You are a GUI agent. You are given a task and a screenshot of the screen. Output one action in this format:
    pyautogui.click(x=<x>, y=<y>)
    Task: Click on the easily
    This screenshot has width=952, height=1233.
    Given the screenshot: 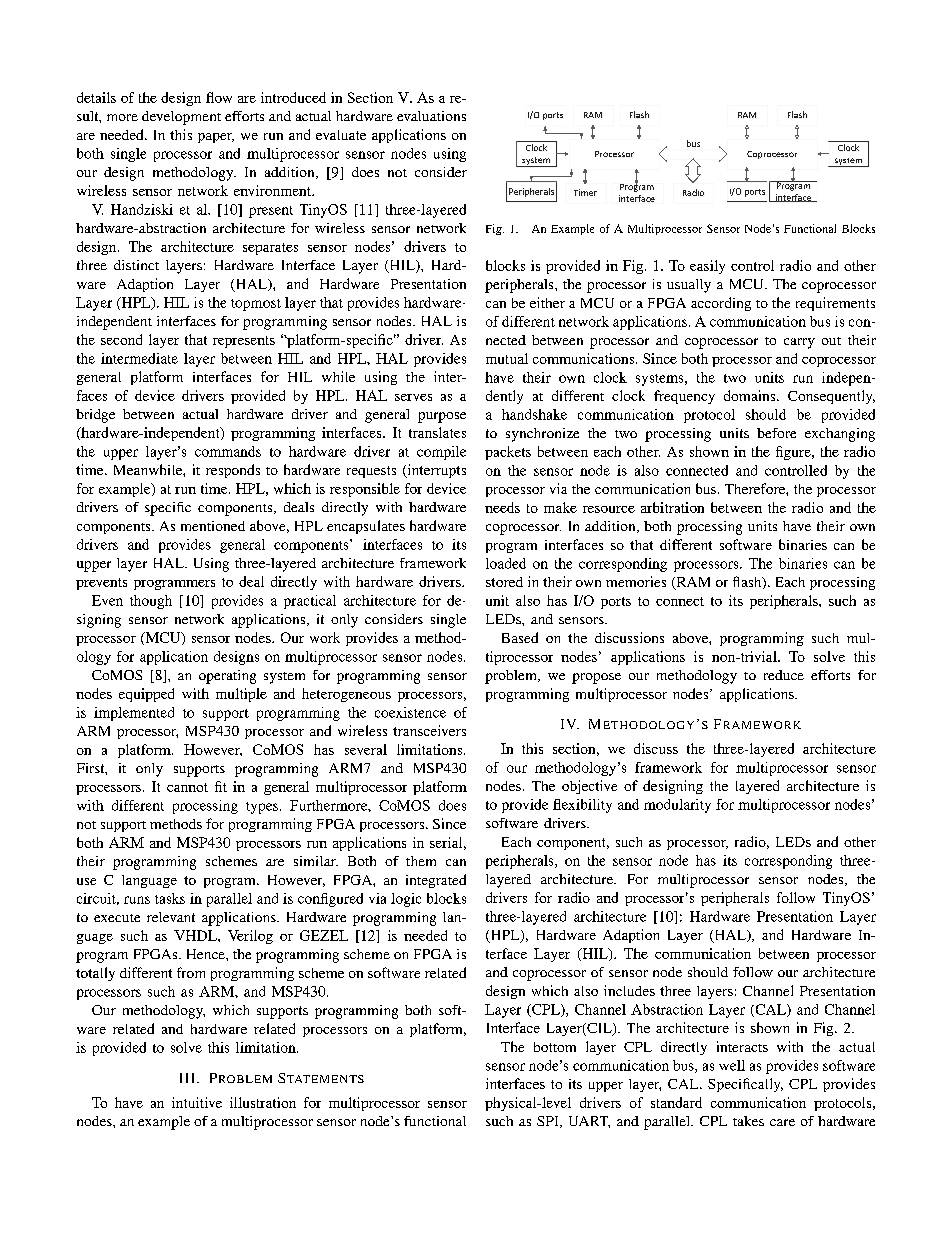 What is the action you would take?
    pyautogui.click(x=707, y=267)
